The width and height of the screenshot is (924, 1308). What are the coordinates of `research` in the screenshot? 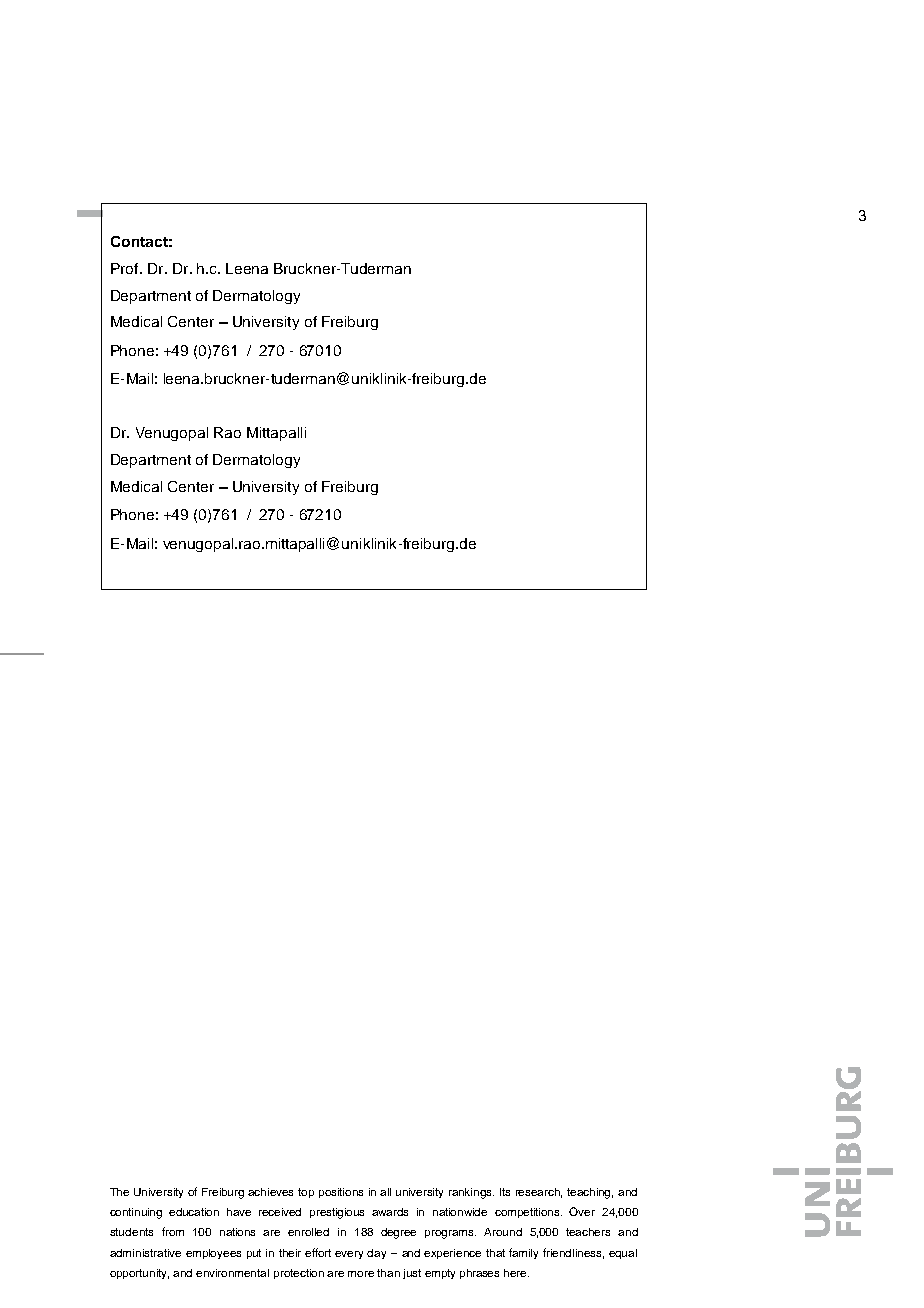 It's located at (539, 1193).
